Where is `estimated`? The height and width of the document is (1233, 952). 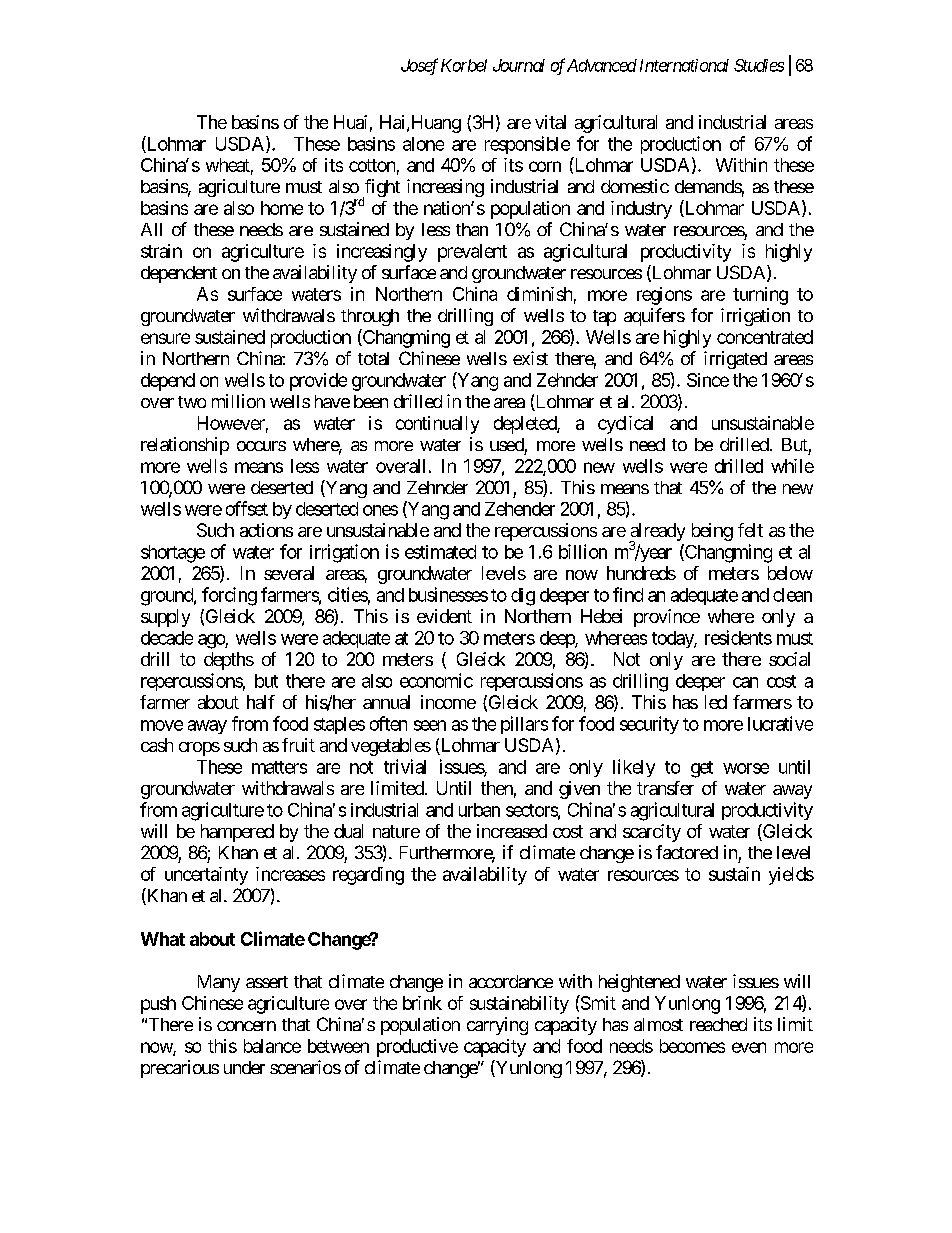 estimated is located at coordinates (440, 552).
